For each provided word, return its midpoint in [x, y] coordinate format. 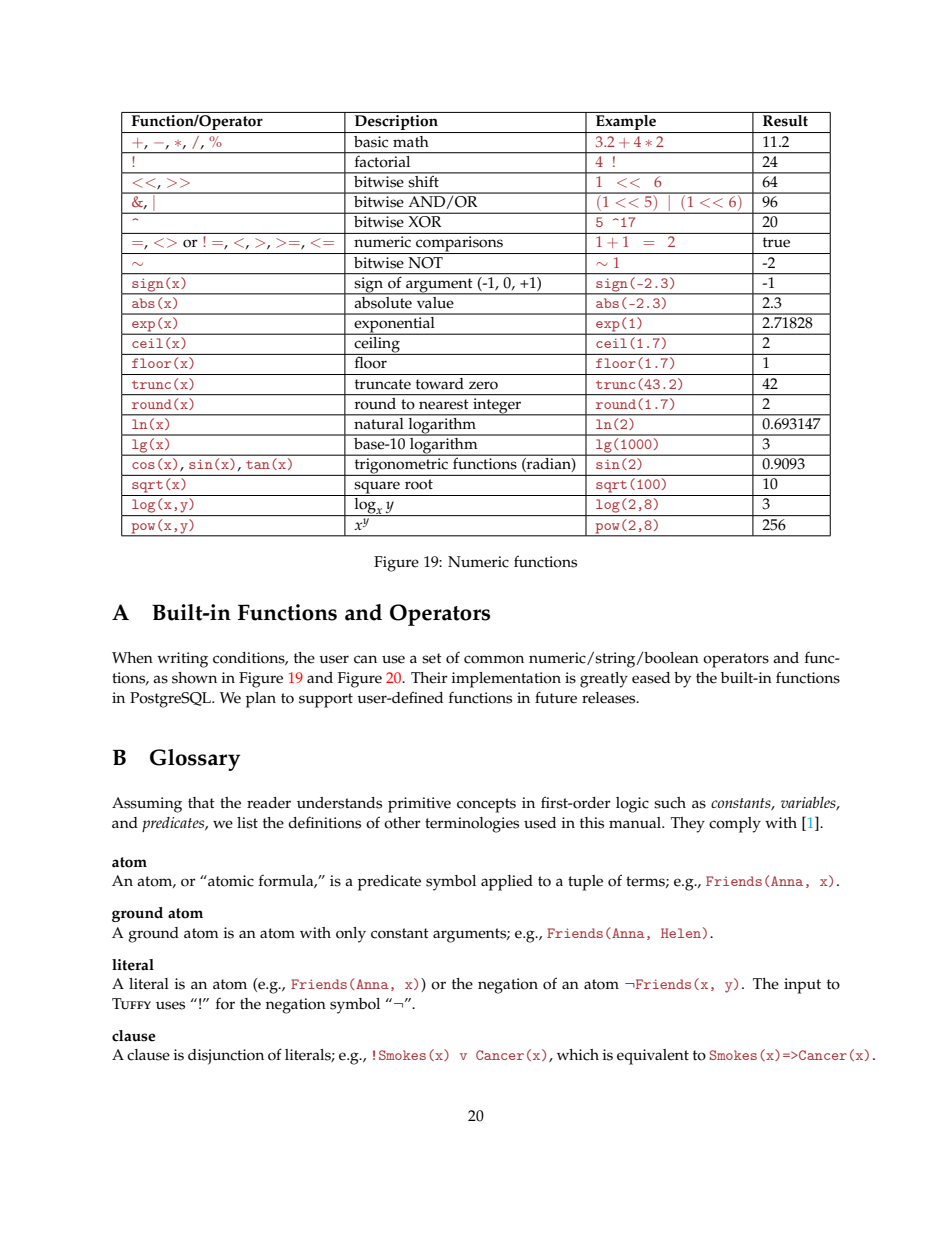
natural [379, 422]
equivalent [653, 1057]
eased [651, 678]
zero [483, 385]
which [578, 1055]
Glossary [195, 760]
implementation [506, 680]
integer [497, 407]
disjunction [226, 1057]
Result [785, 121]
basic [371, 142]
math [411, 141]
